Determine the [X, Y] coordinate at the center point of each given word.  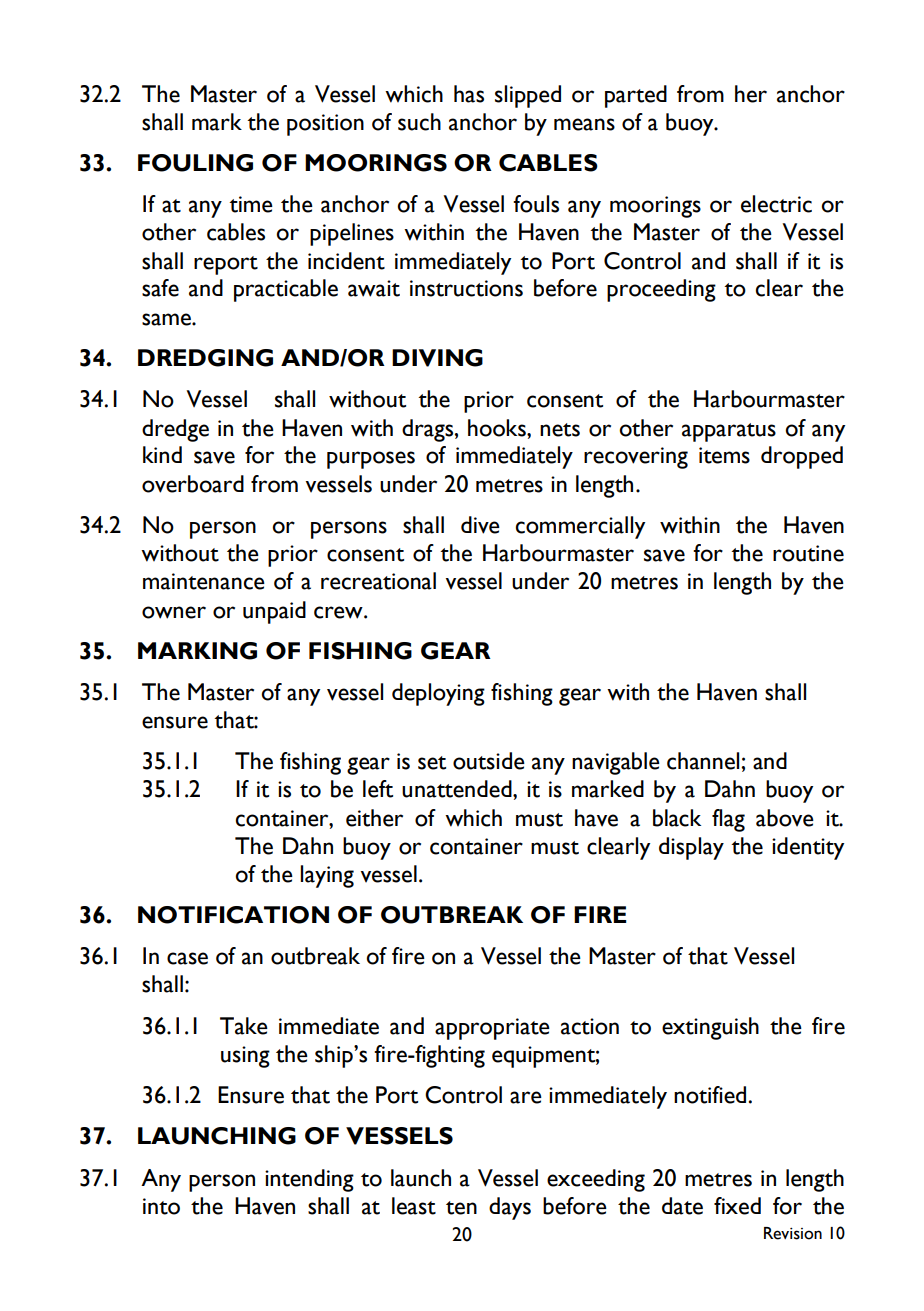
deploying [438, 694]
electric [776, 204]
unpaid [274, 612]
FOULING [195, 163]
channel [704, 761]
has [469, 94]
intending [309, 1180]
